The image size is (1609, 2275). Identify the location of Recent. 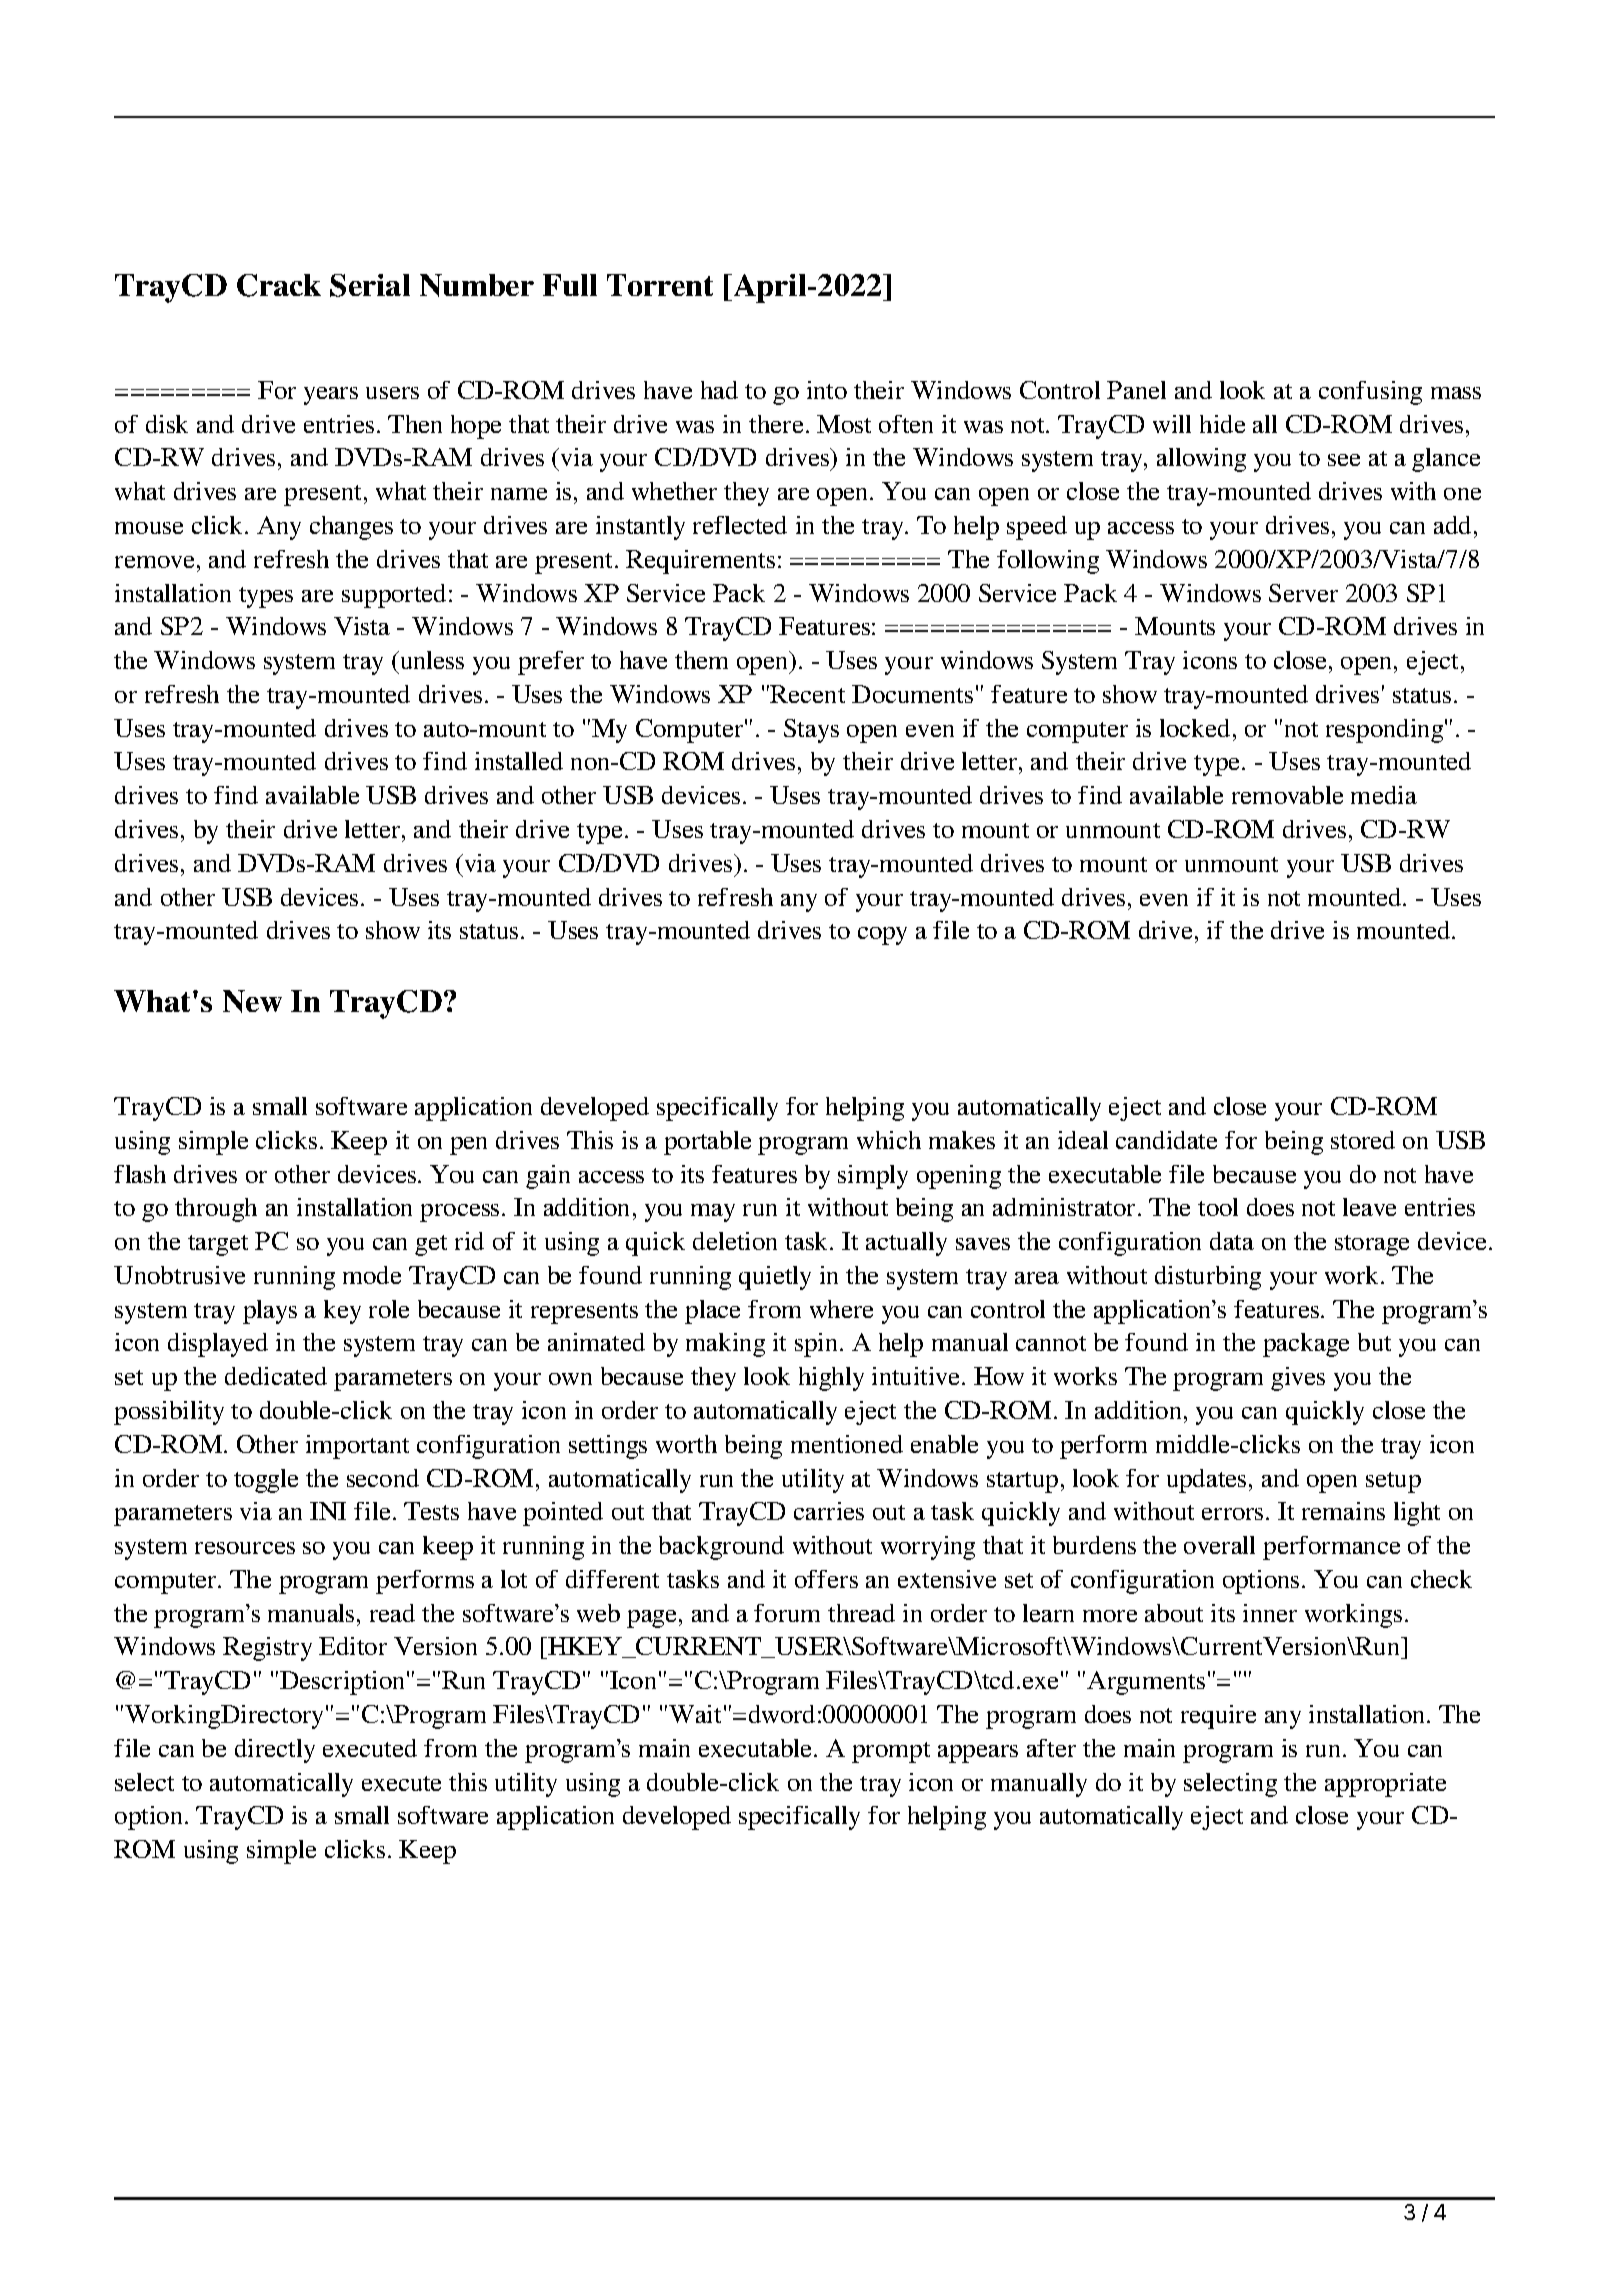
(807, 694).
